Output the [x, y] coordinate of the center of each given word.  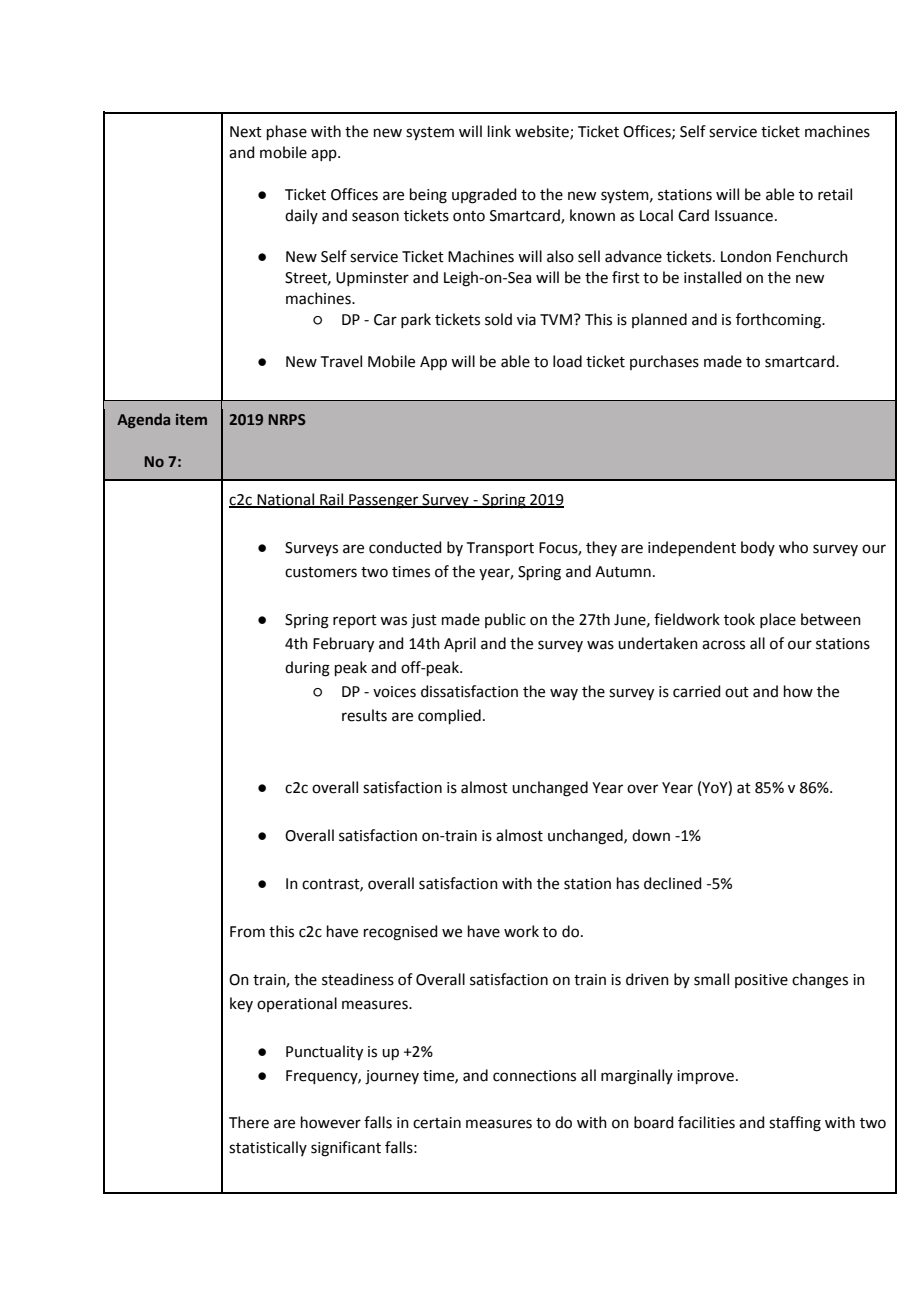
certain [437, 1123]
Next [246, 132]
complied [449, 716]
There [249, 1122]
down [651, 835]
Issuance [744, 216]
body [758, 548]
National [285, 500]
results [364, 715]
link [499, 131]
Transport [500, 549]
